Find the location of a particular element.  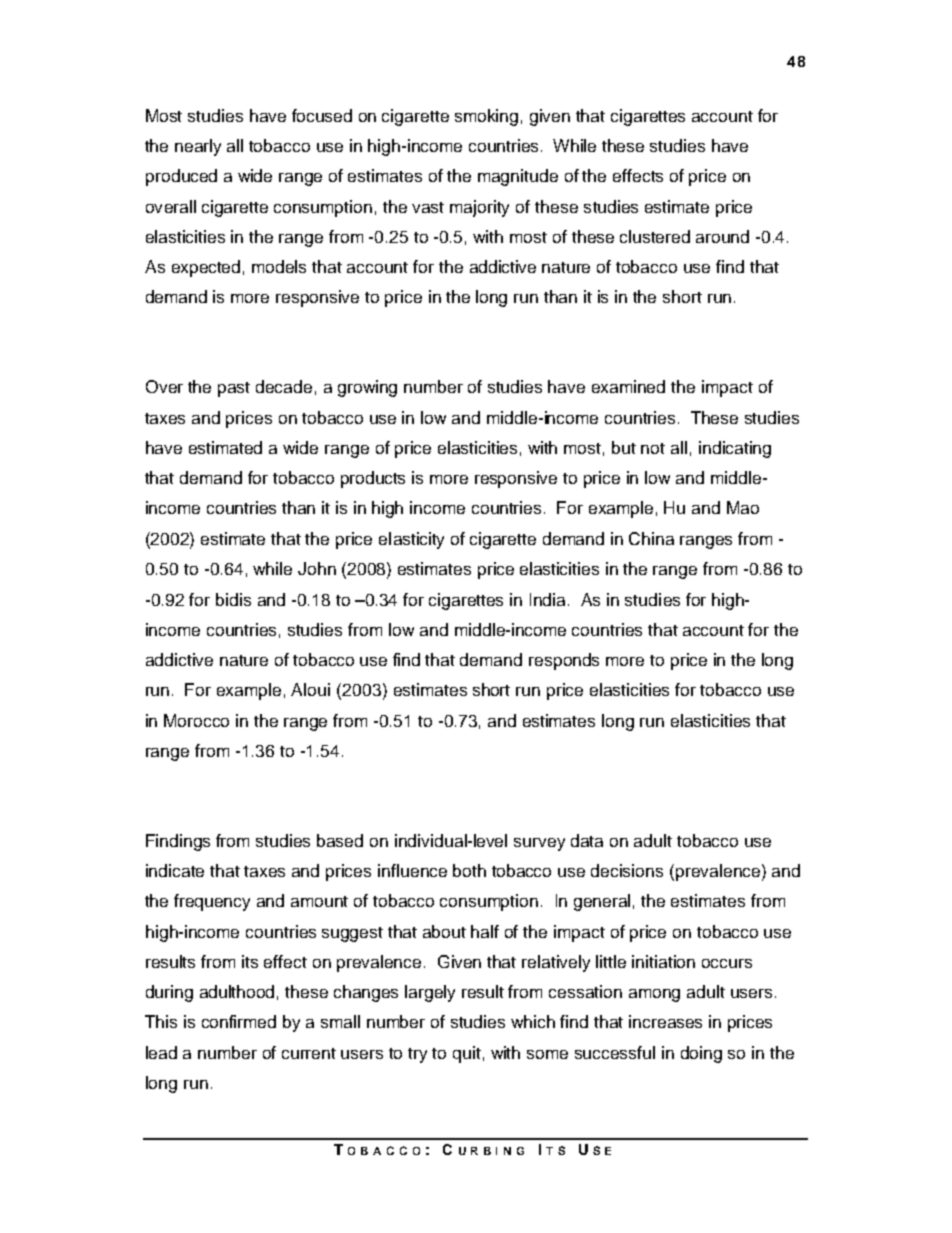

John is located at coordinates (317, 568).
